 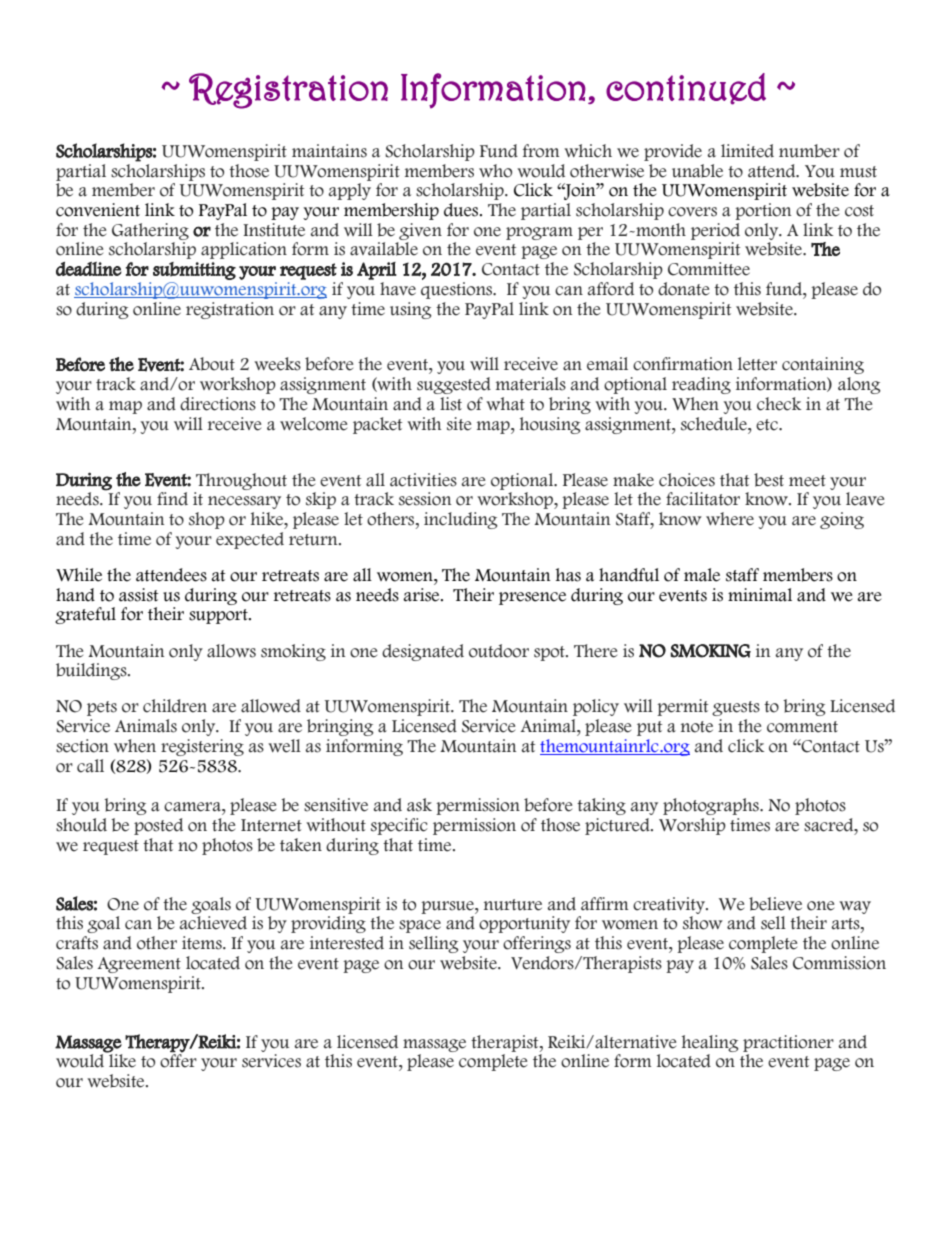 I want to click on outdoor, so click(x=499, y=651).
